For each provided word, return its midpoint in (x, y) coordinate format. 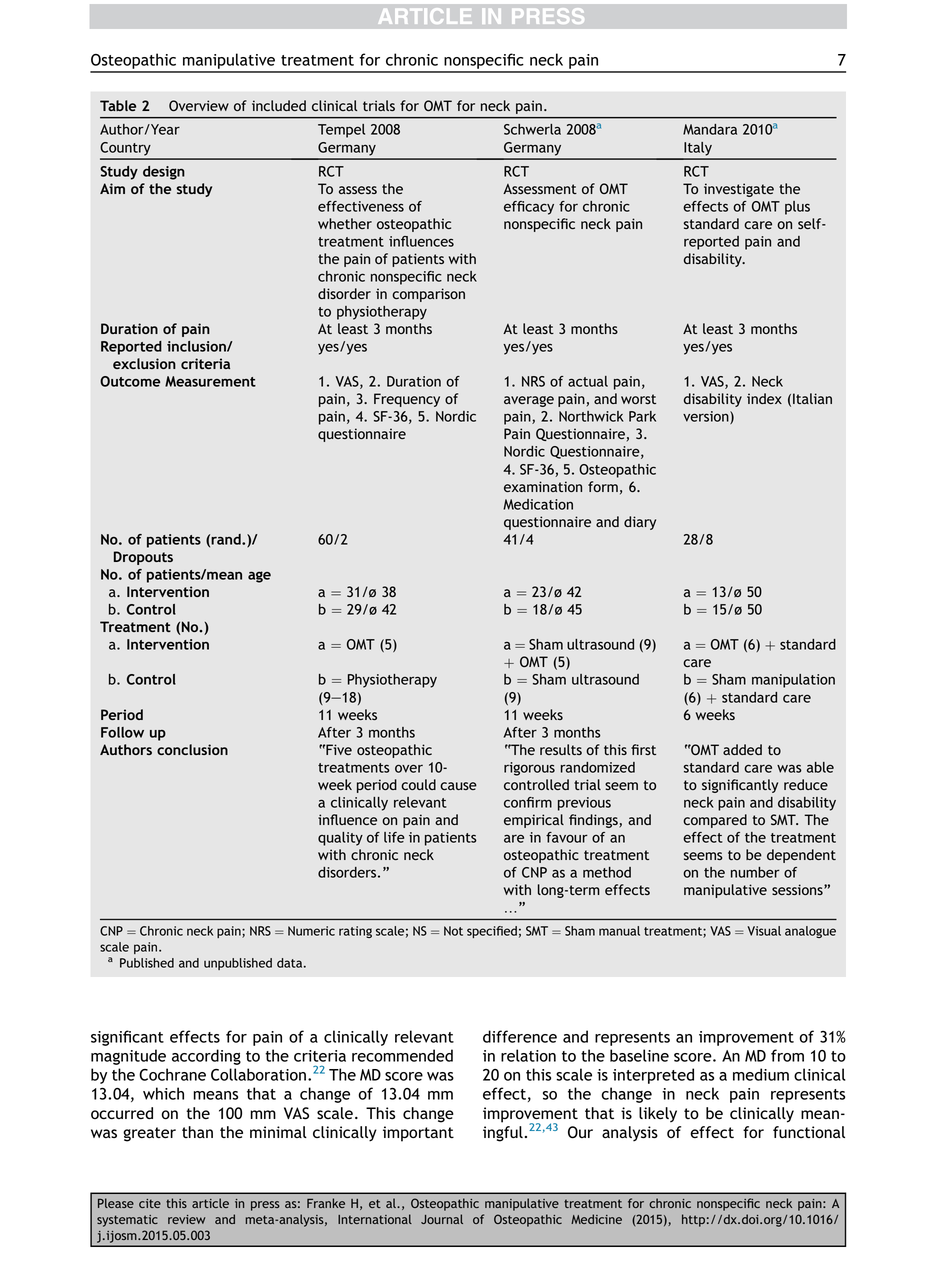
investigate (739, 190)
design (164, 173)
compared (715, 821)
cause (458, 786)
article (210, 1203)
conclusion (192, 749)
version (707, 417)
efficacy (529, 208)
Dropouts (143, 558)
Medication (538, 504)
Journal (442, 1219)
